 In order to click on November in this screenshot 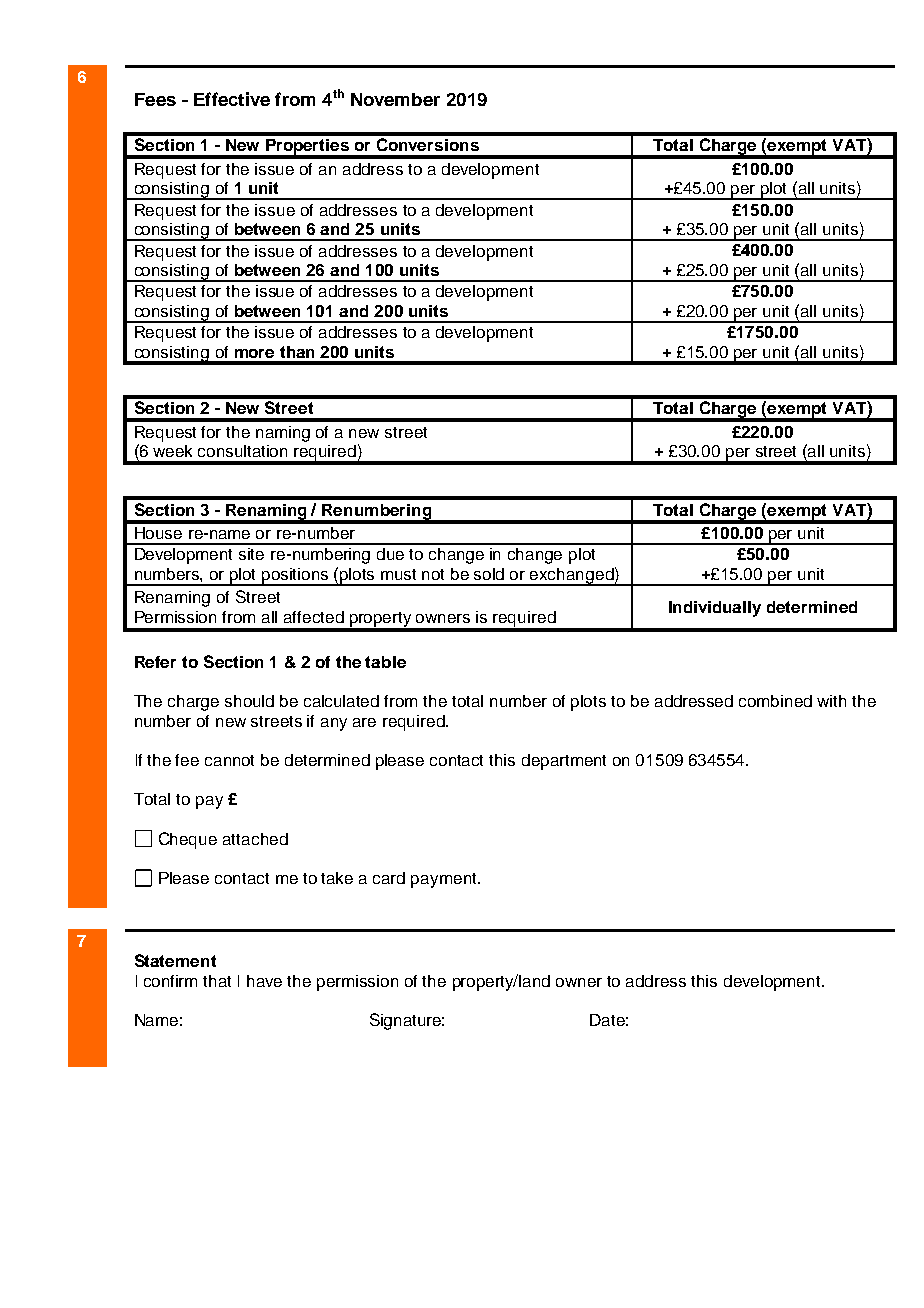, I will do `click(395, 99)`.
